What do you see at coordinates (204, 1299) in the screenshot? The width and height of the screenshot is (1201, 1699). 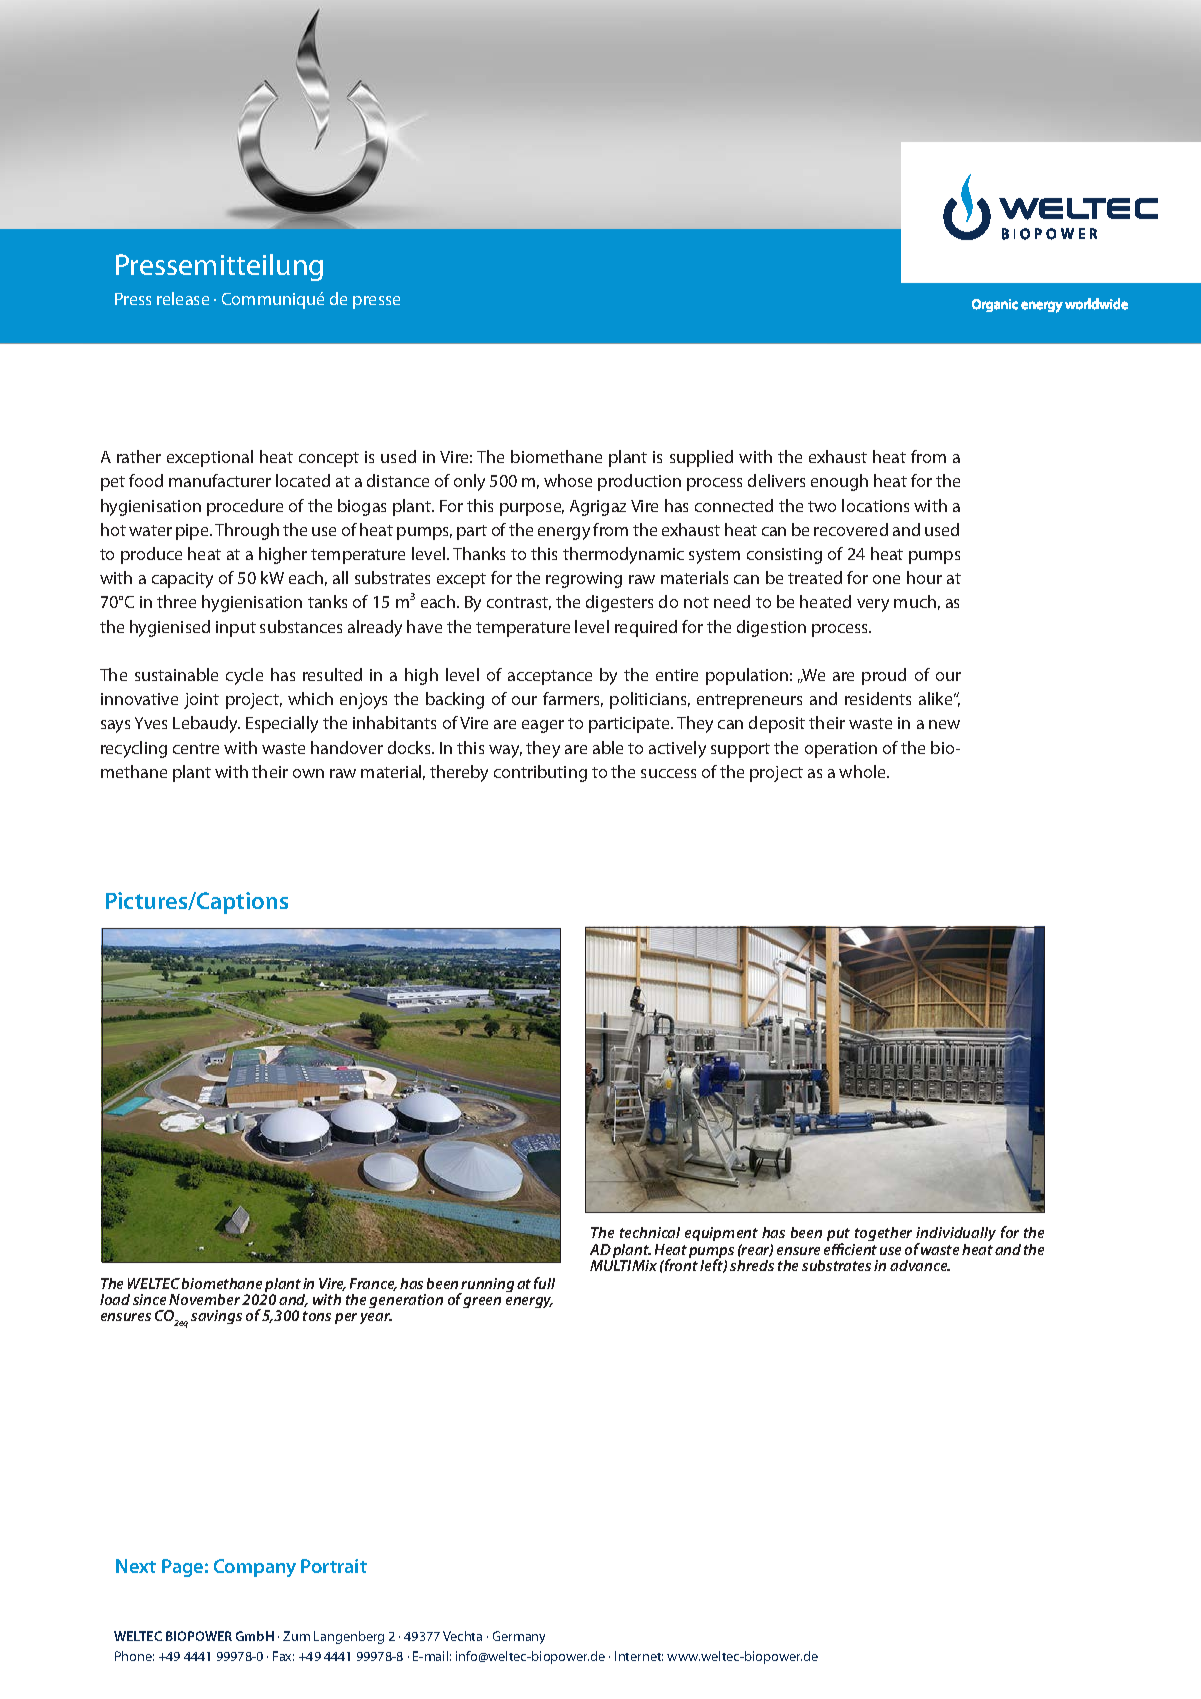 I see `November` at bounding box center [204, 1299].
